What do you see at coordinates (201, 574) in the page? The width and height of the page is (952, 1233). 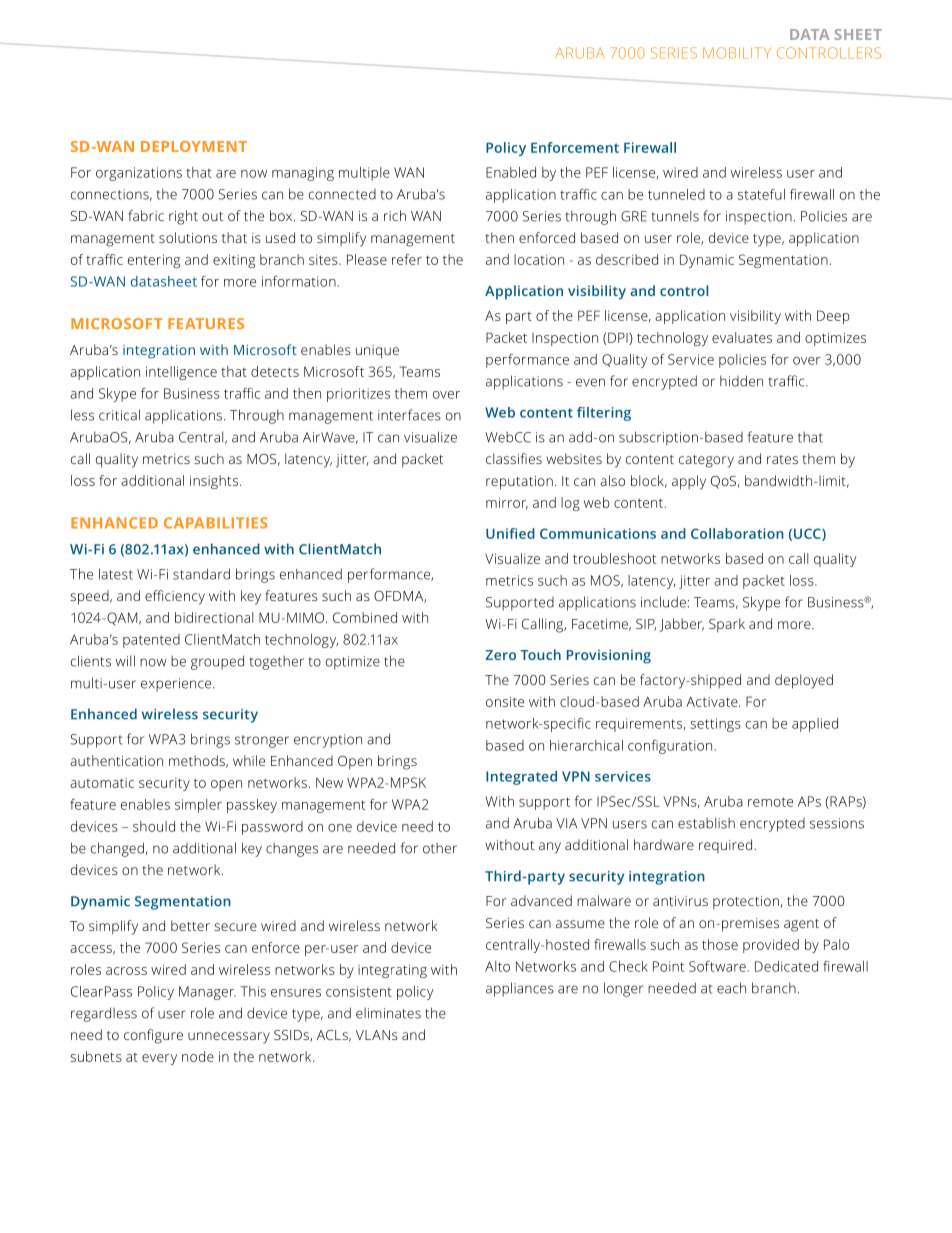 I see `standard` at bounding box center [201, 574].
